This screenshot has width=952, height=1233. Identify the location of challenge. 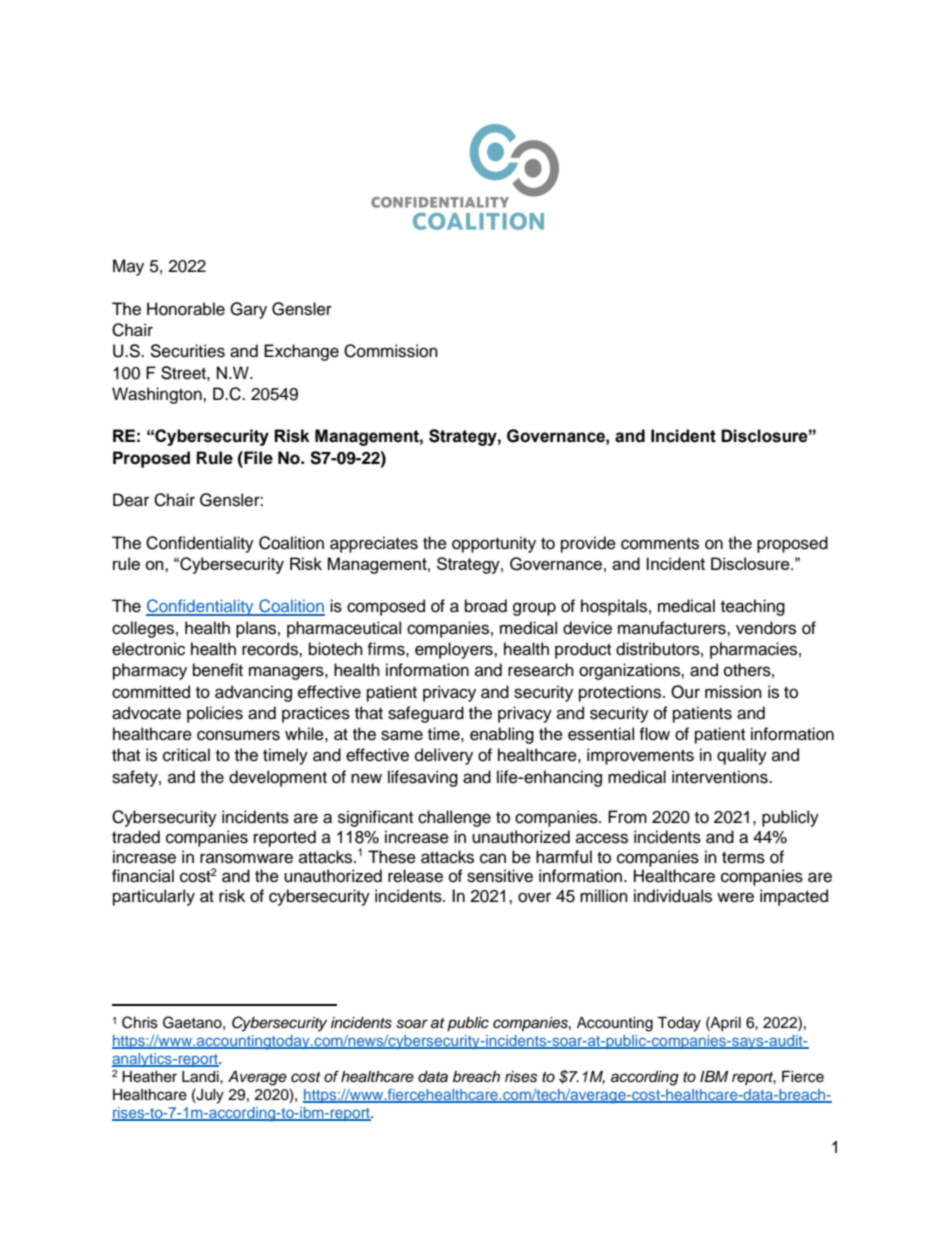
(454, 818).
